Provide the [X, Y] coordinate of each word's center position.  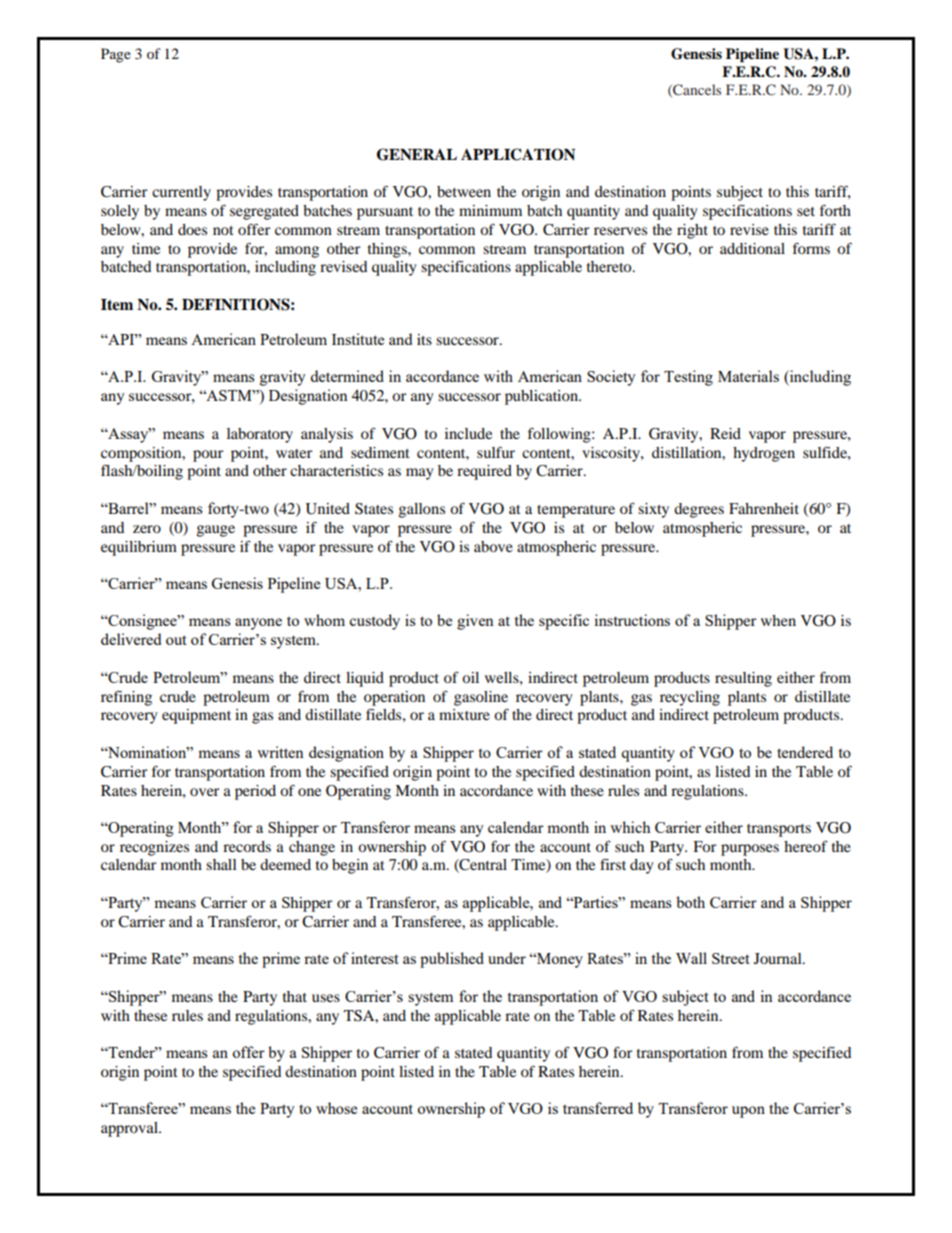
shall [221, 864]
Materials [748, 376]
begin [350, 866]
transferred [598, 1108]
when [778, 620]
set [806, 211]
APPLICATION [518, 154]
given [475, 622]
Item [117, 305]
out [176, 640]
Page [116, 55]
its [424, 339]
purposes [750, 850]
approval [130, 1129]
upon [748, 1112]
